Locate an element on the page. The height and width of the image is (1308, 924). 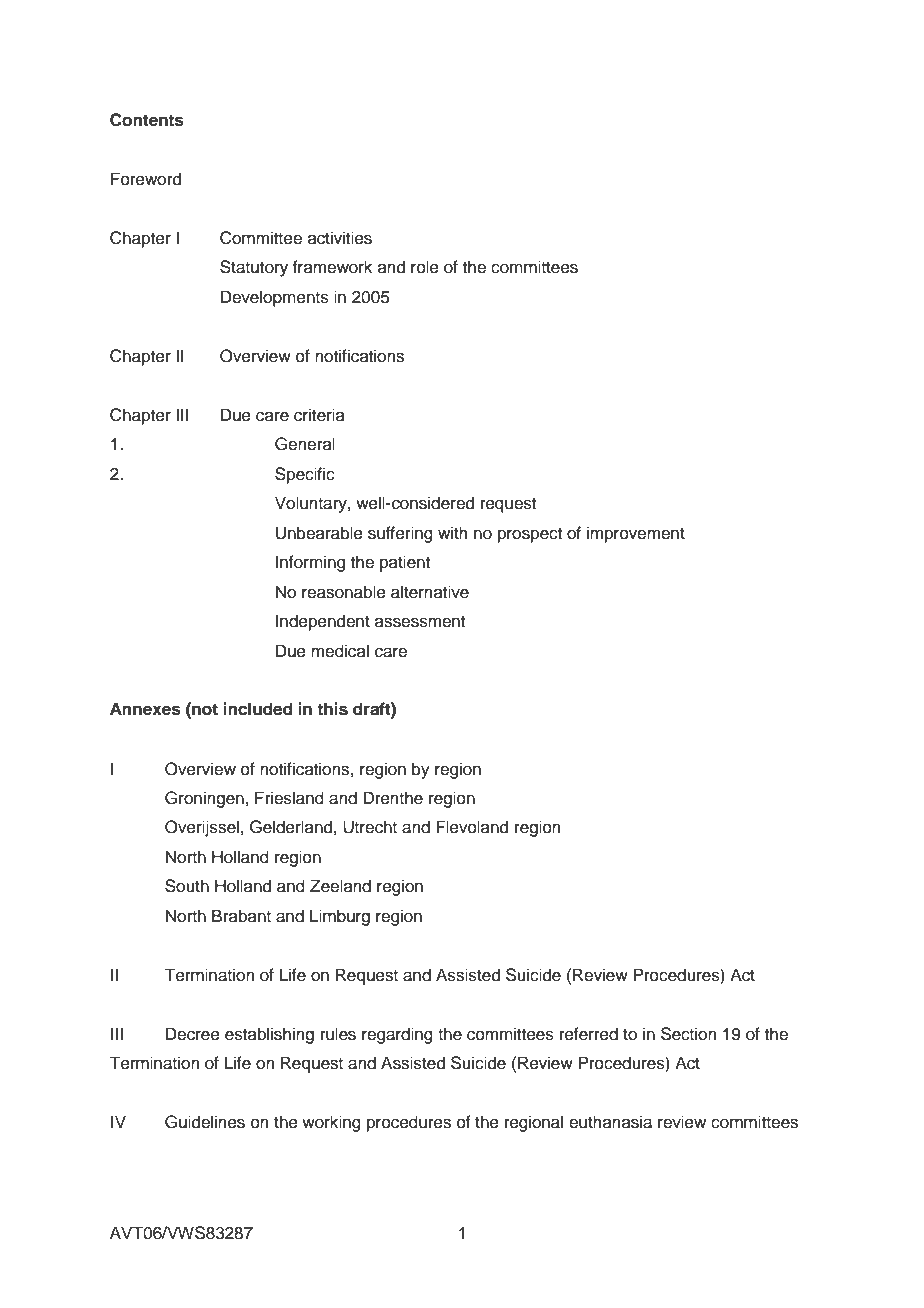
suffering is located at coordinates (400, 534).
